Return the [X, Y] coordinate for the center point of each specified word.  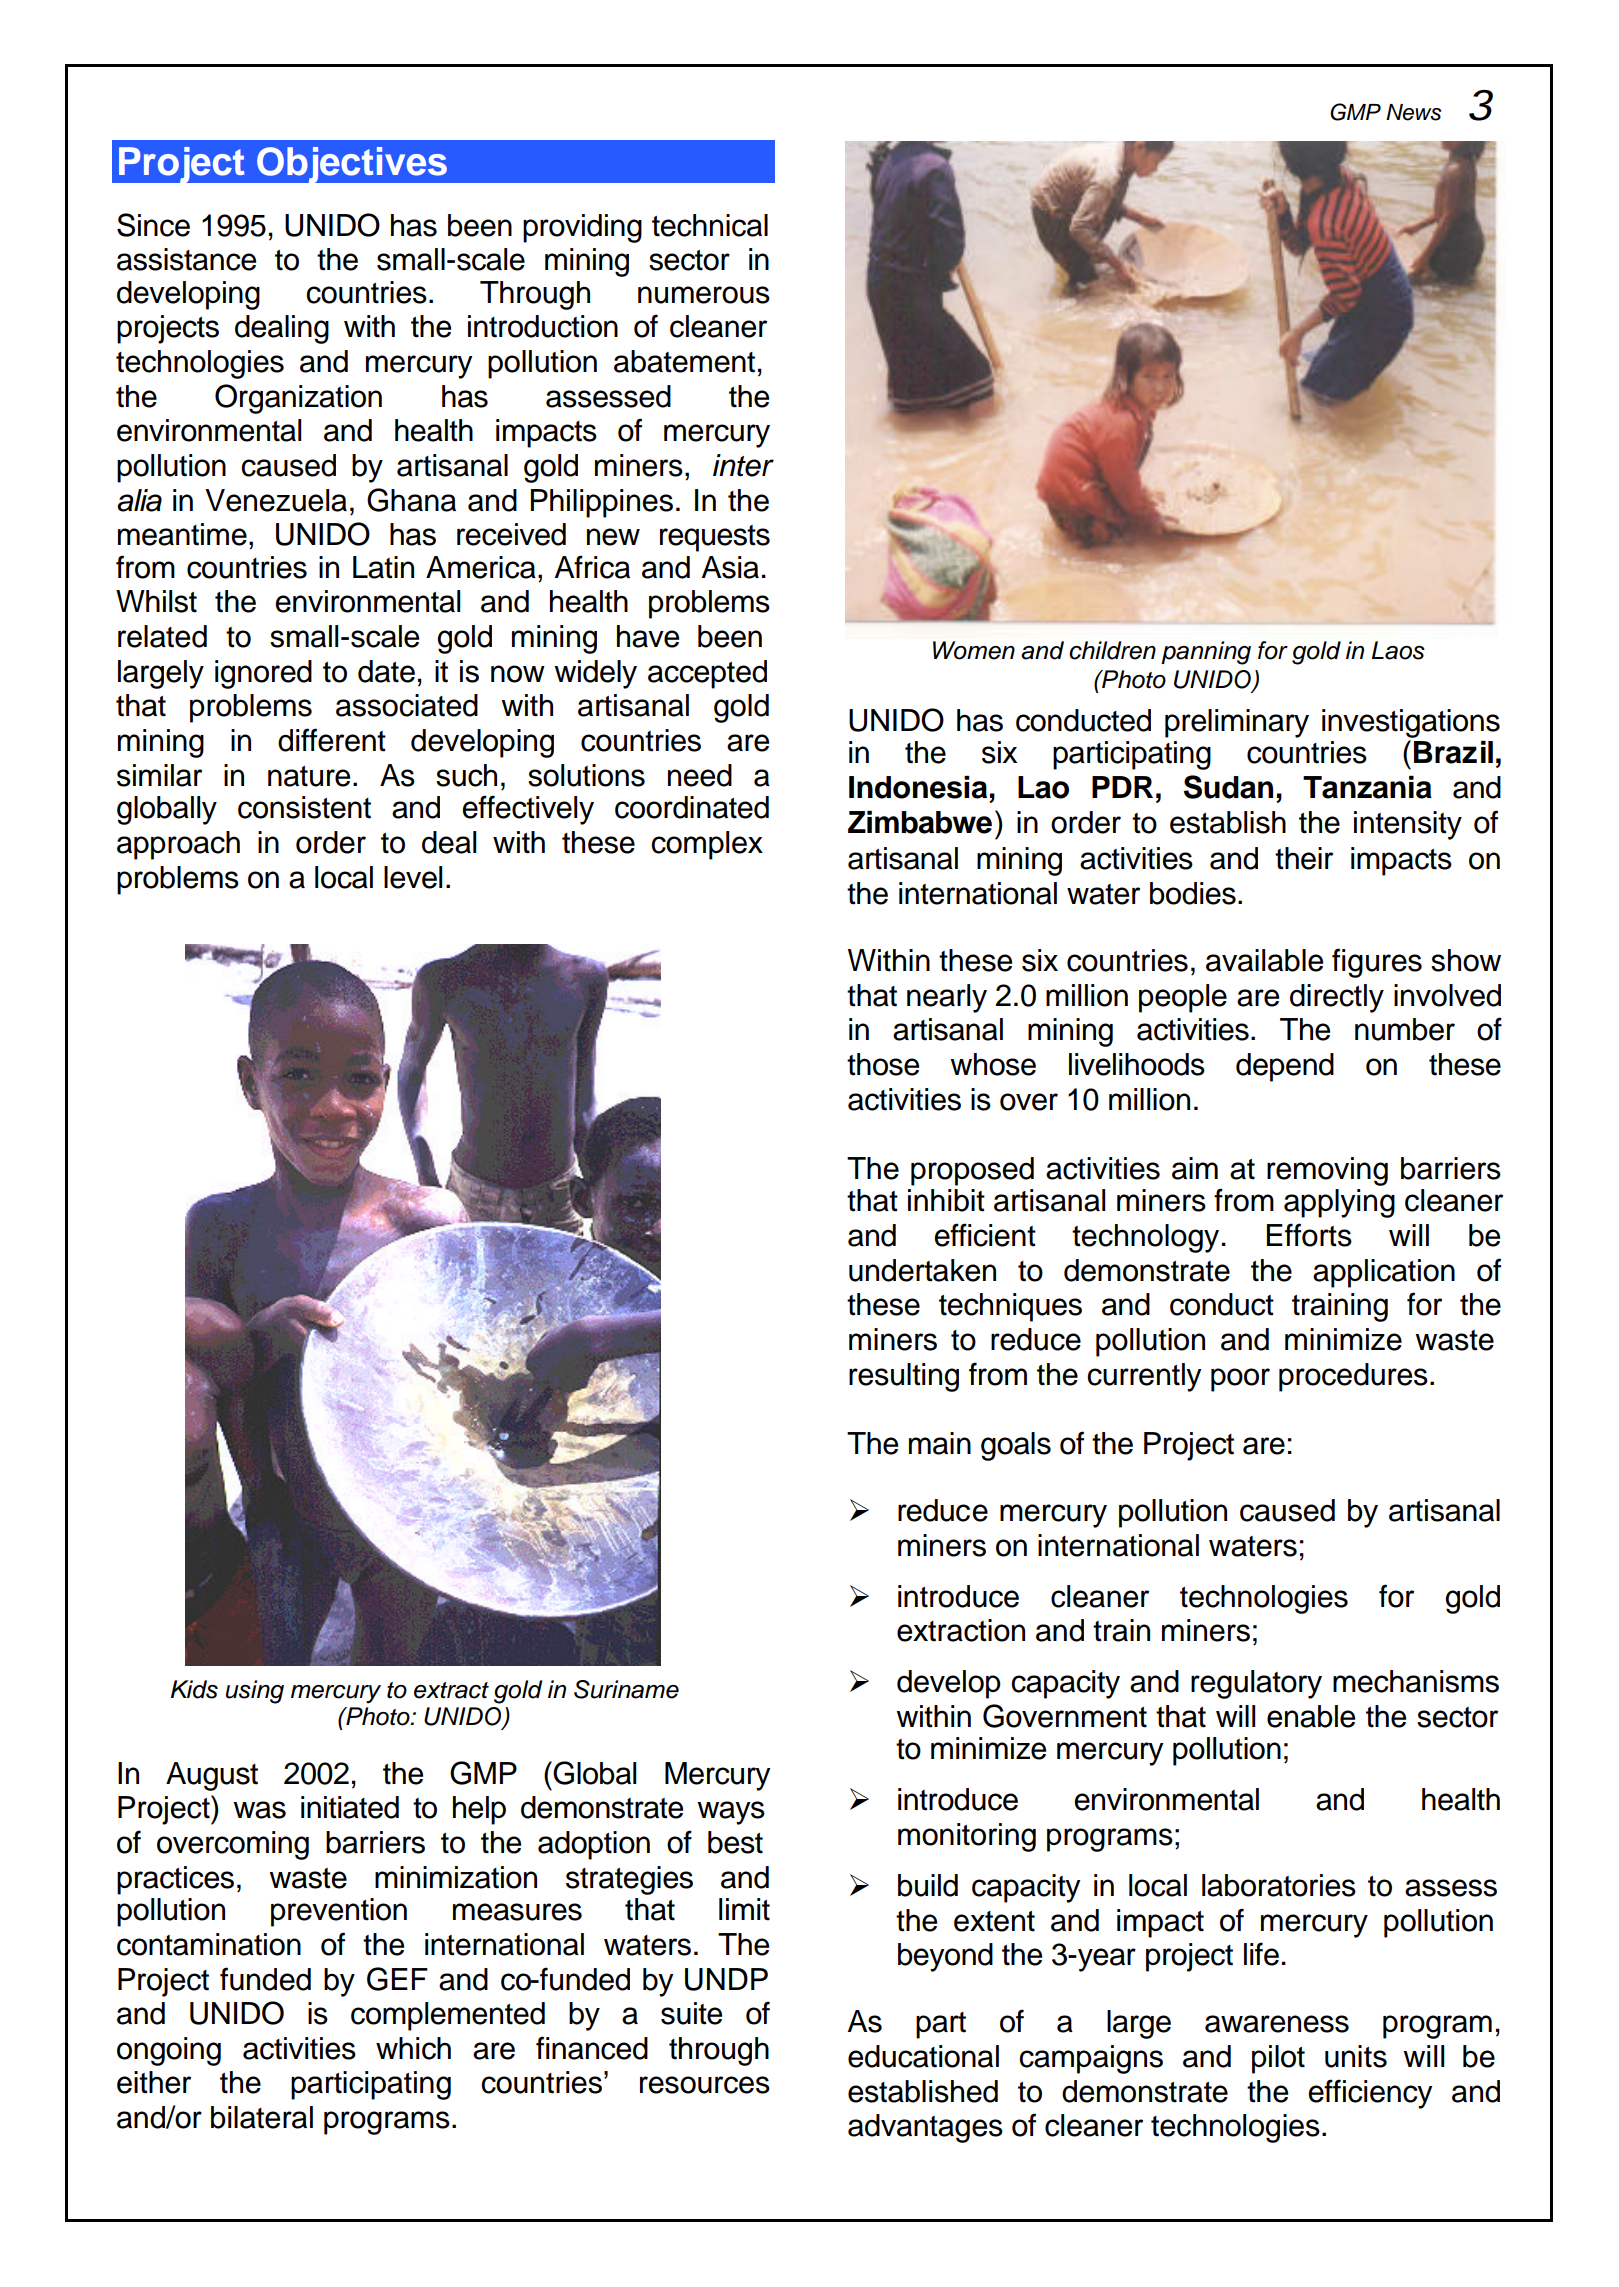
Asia [730, 567]
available [1264, 960]
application [1384, 1273]
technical [710, 225]
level [413, 877]
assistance [186, 259]
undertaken [922, 1270]
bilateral [262, 2117]
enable [1311, 1716]
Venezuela [276, 500]
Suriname [626, 1689]
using [255, 1692]
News [1413, 112]
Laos [1398, 650]
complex [707, 845]
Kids [194, 1689]
